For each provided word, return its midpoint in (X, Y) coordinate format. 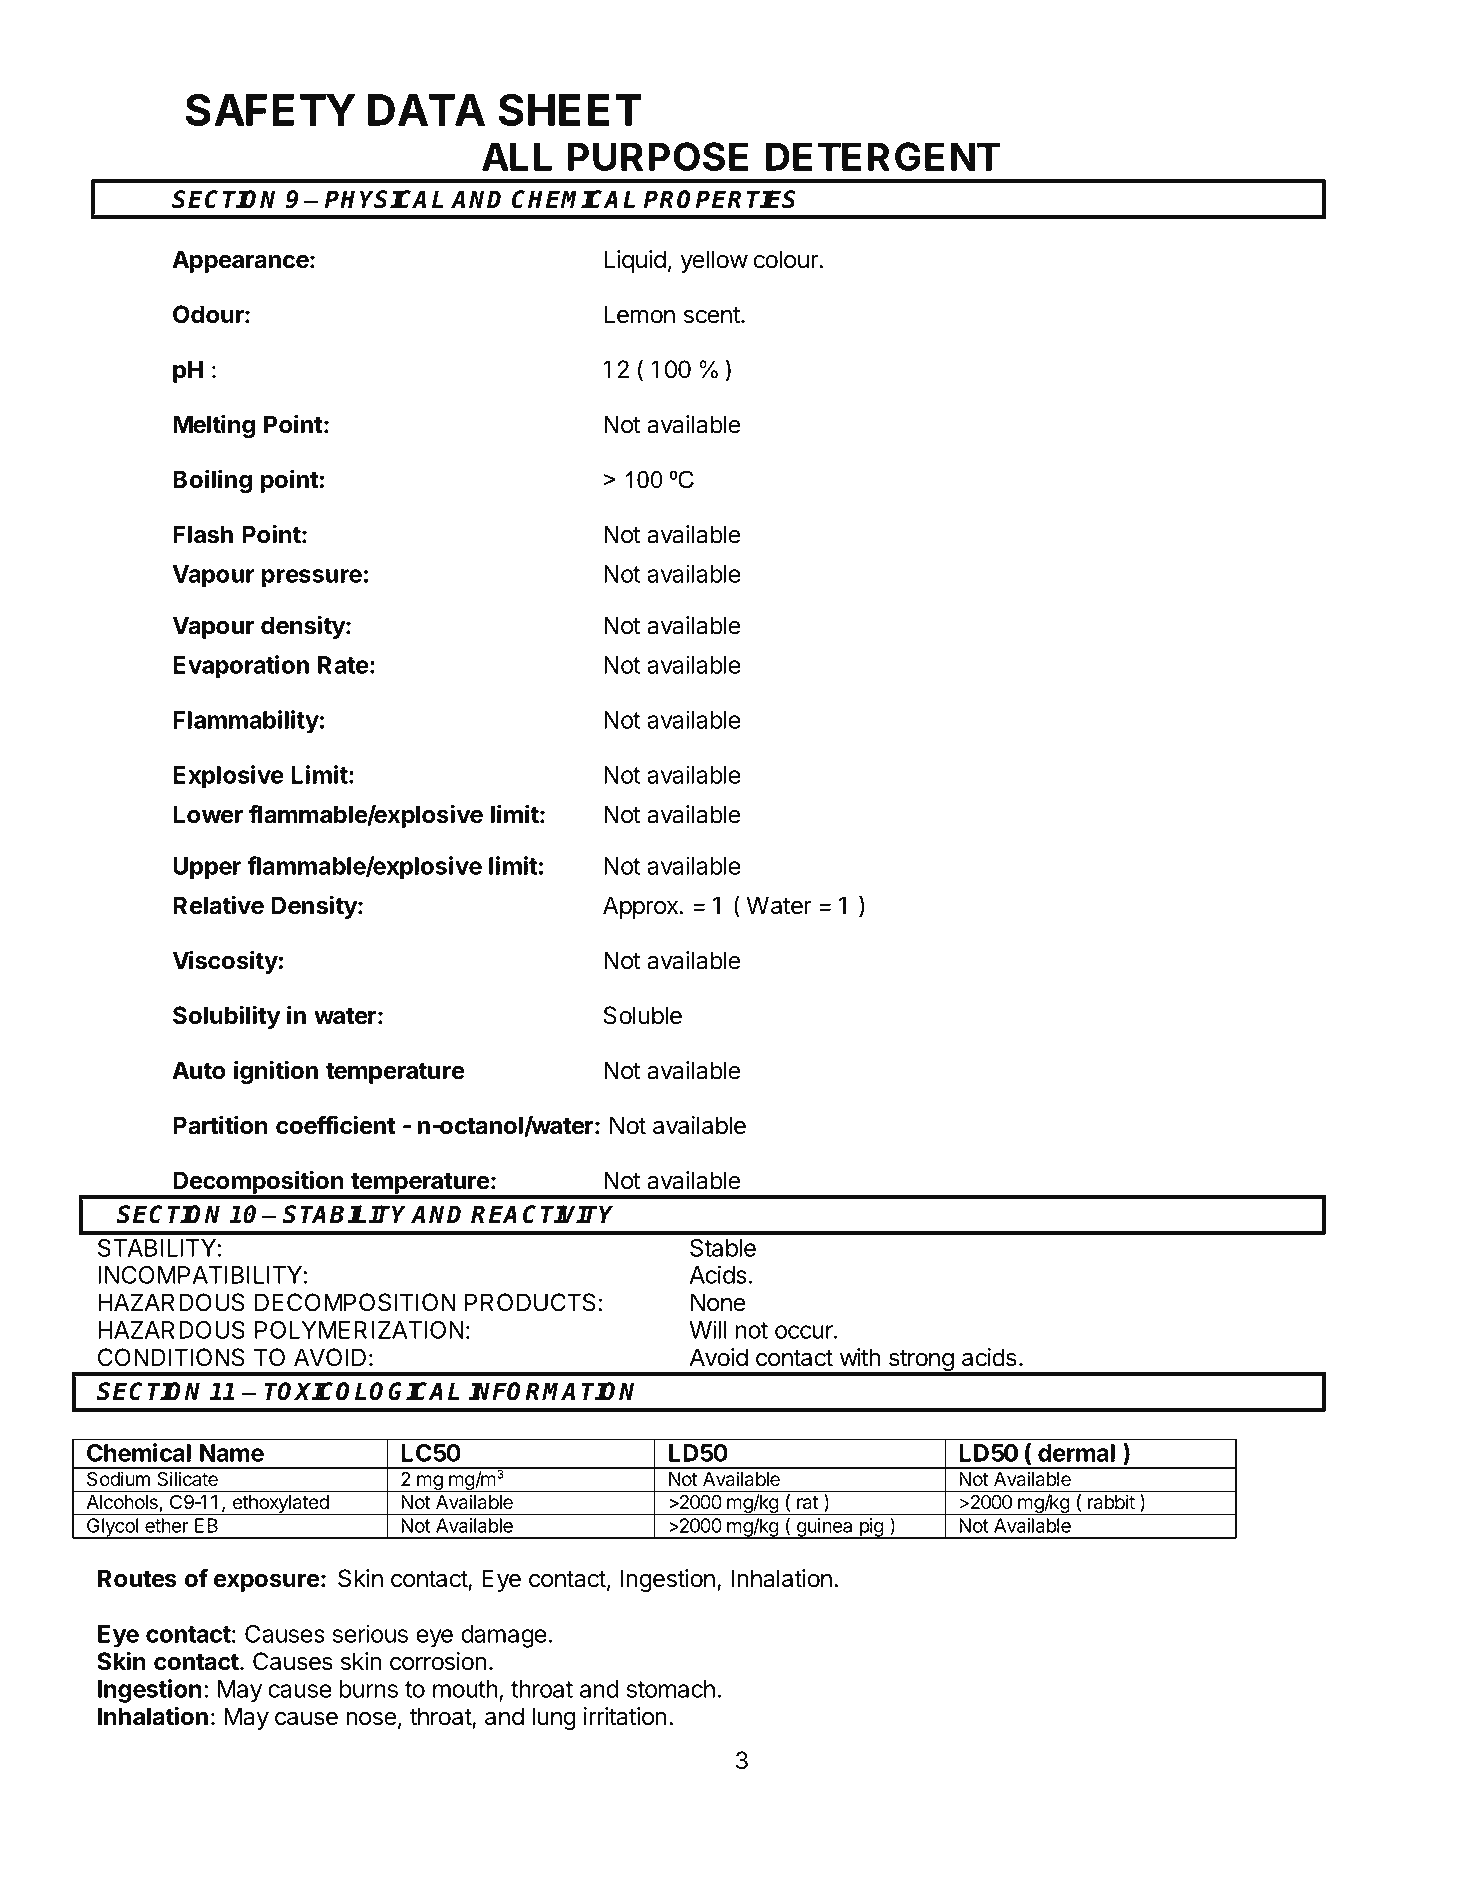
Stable (723, 1248)
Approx (642, 907)
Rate (343, 665)
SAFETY (270, 109)
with (860, 1357)
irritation (625, 1716)
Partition (220, 1125)
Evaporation (241, 667)
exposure (267, 1583)
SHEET (570, 109)
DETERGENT (883, 156)
